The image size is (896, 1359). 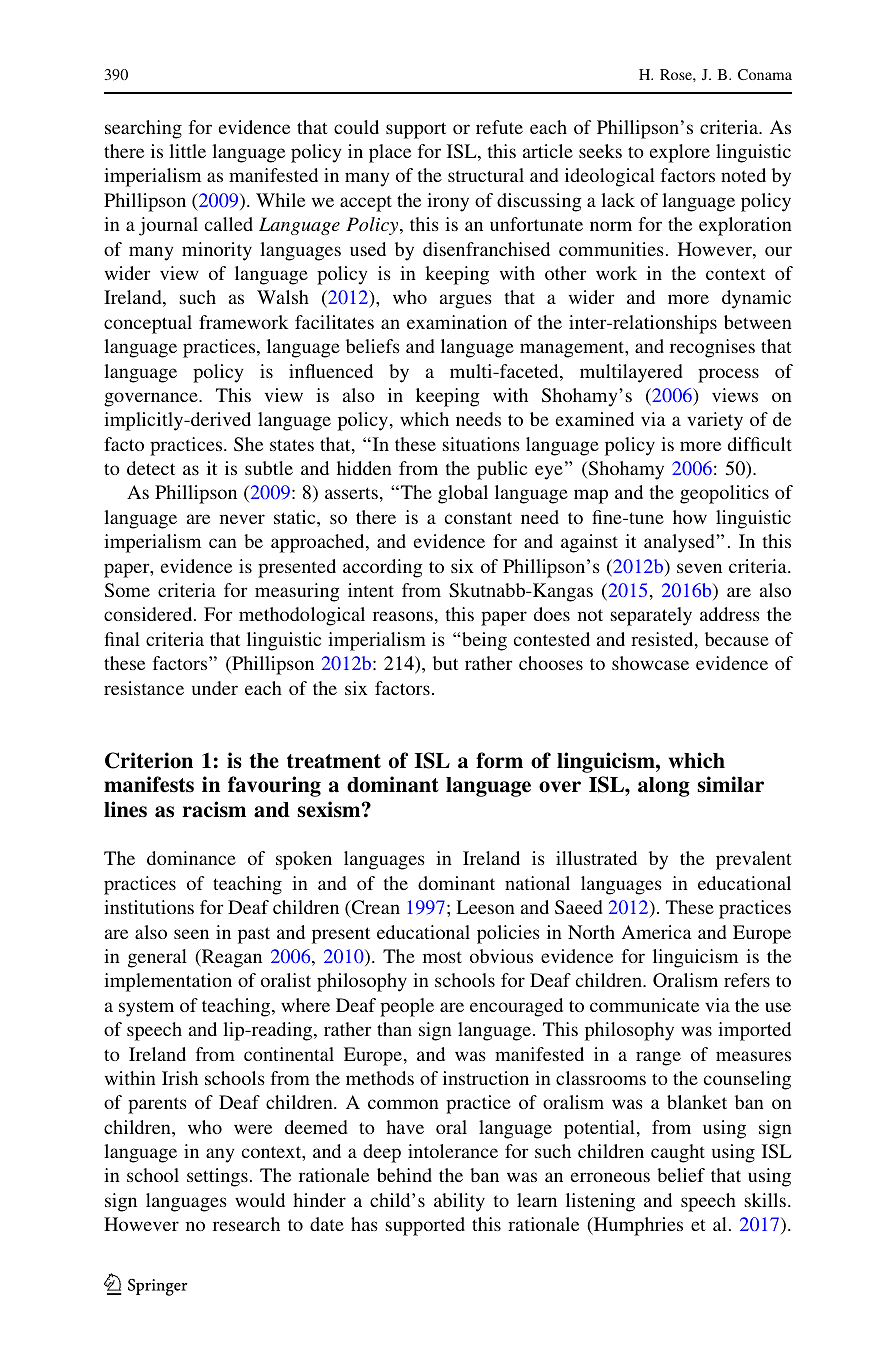 What do you see at coordinates (677, 74) in the page?
I see `Rose` at bounding box center [677, 74].
